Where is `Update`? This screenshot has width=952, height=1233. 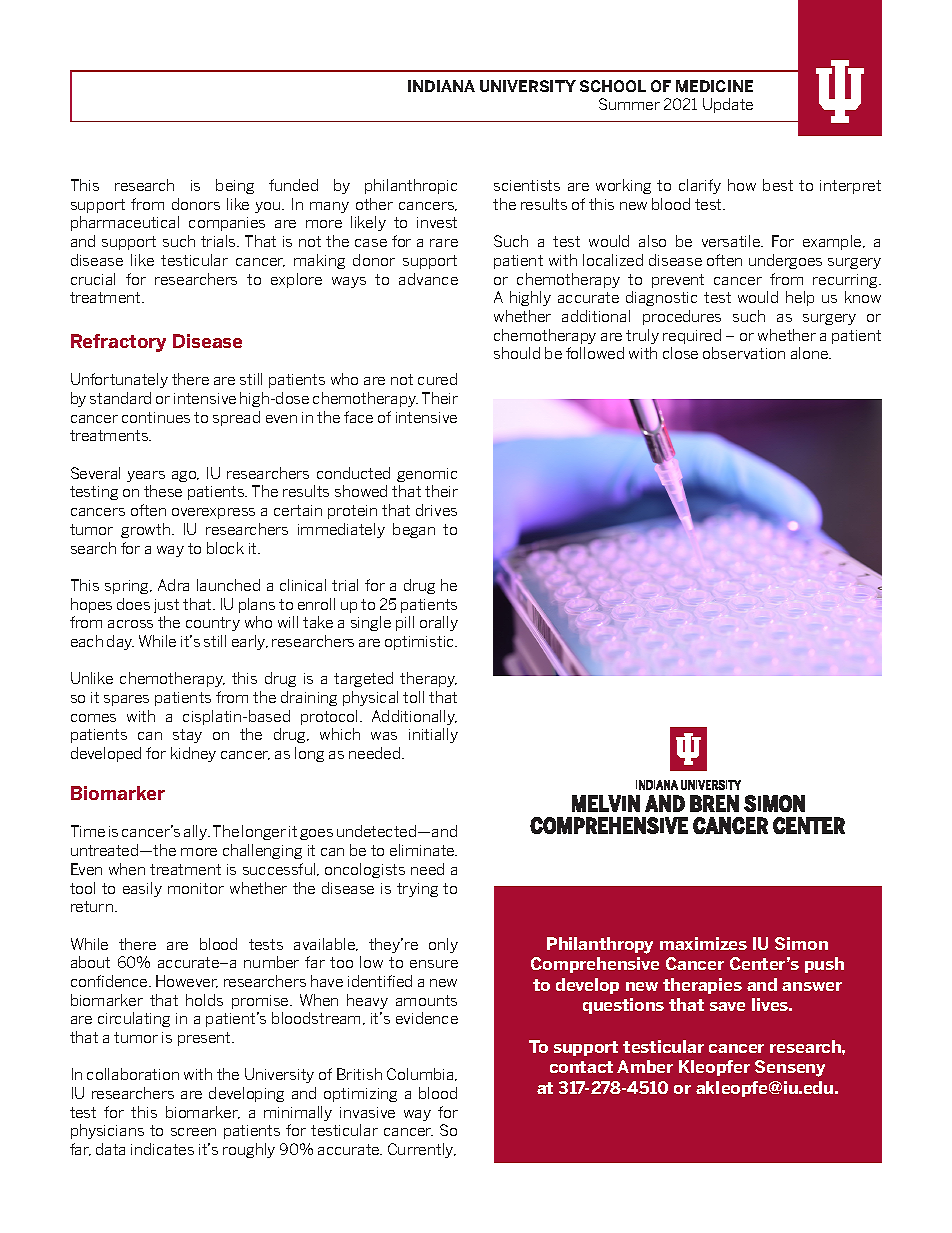 Update is located at coordinates (728, 105).
